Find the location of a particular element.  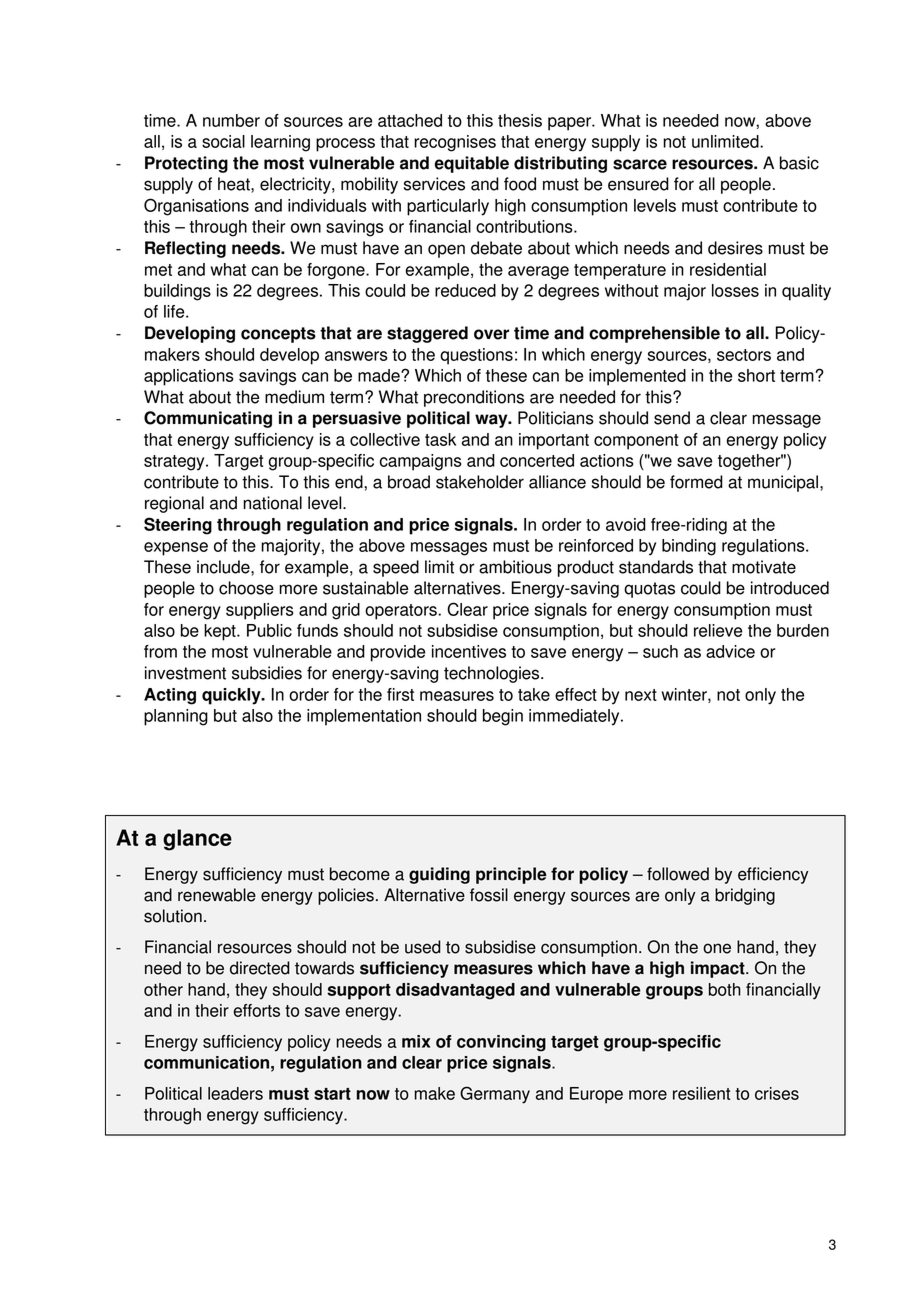

equitable is located at coordinates (472, 164).
